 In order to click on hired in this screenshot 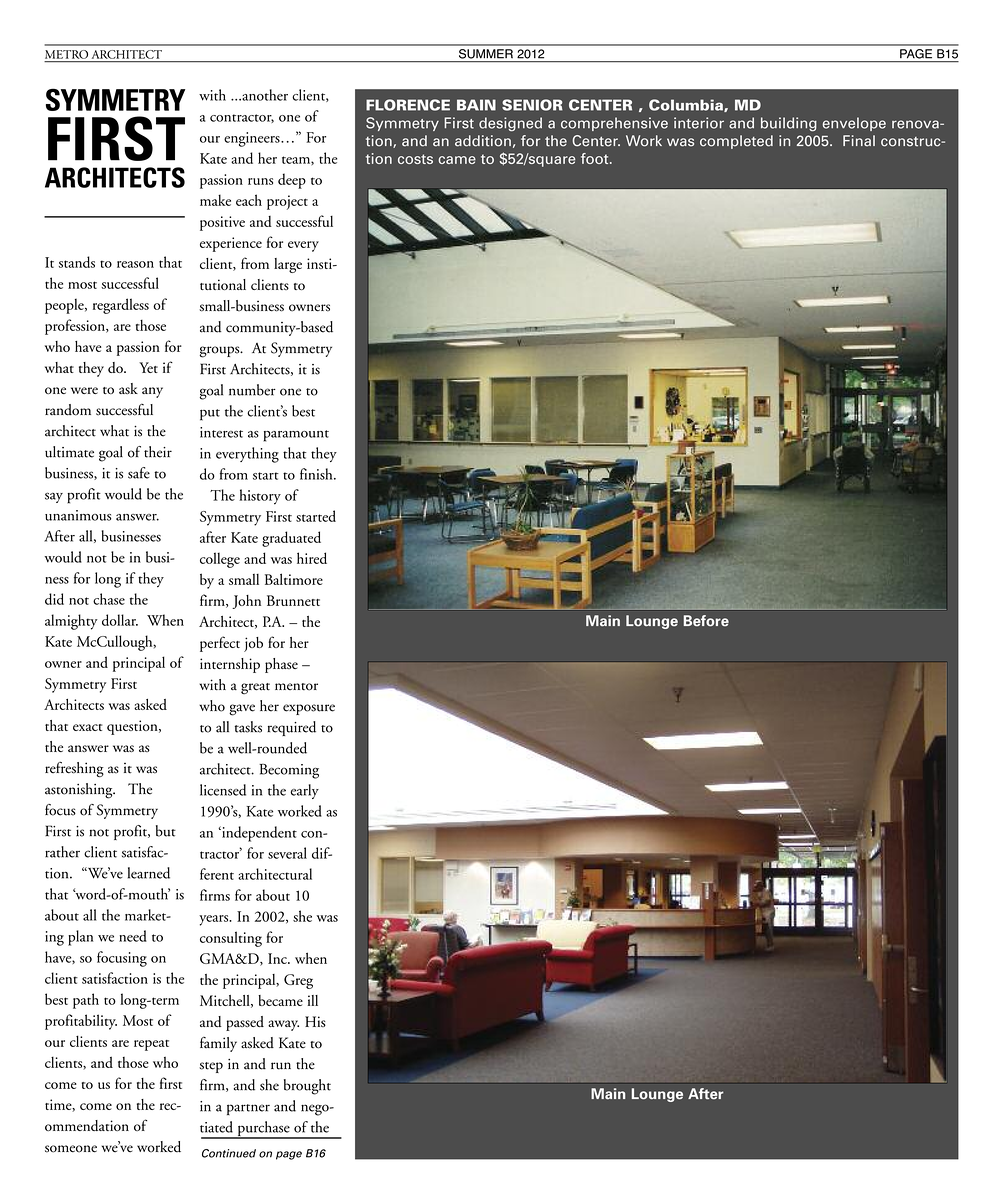, I will do `click(312, 558)`.
